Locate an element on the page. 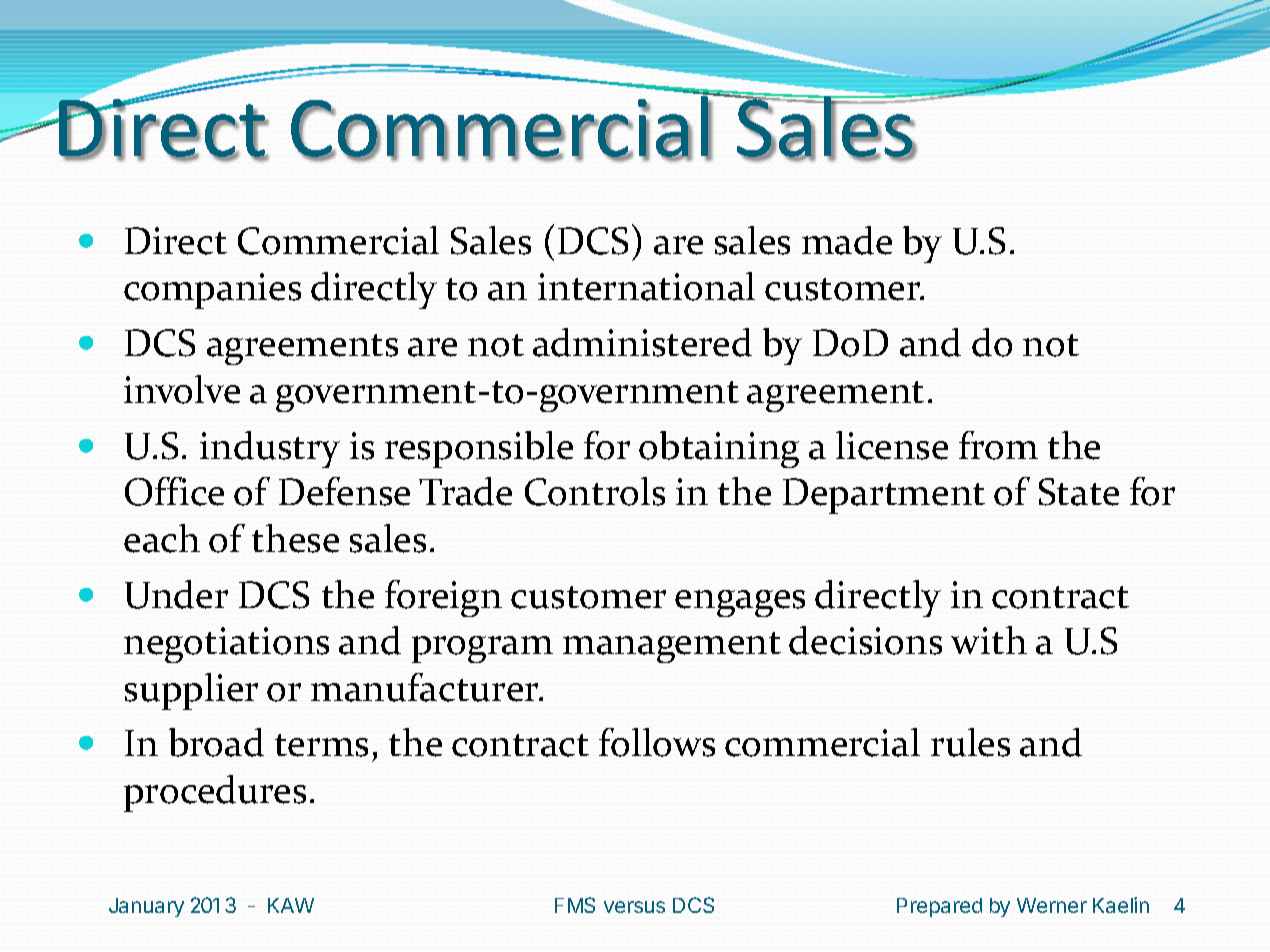 The width and height of the page is (1270, 952). versus is located at coordinates (634, 907).
